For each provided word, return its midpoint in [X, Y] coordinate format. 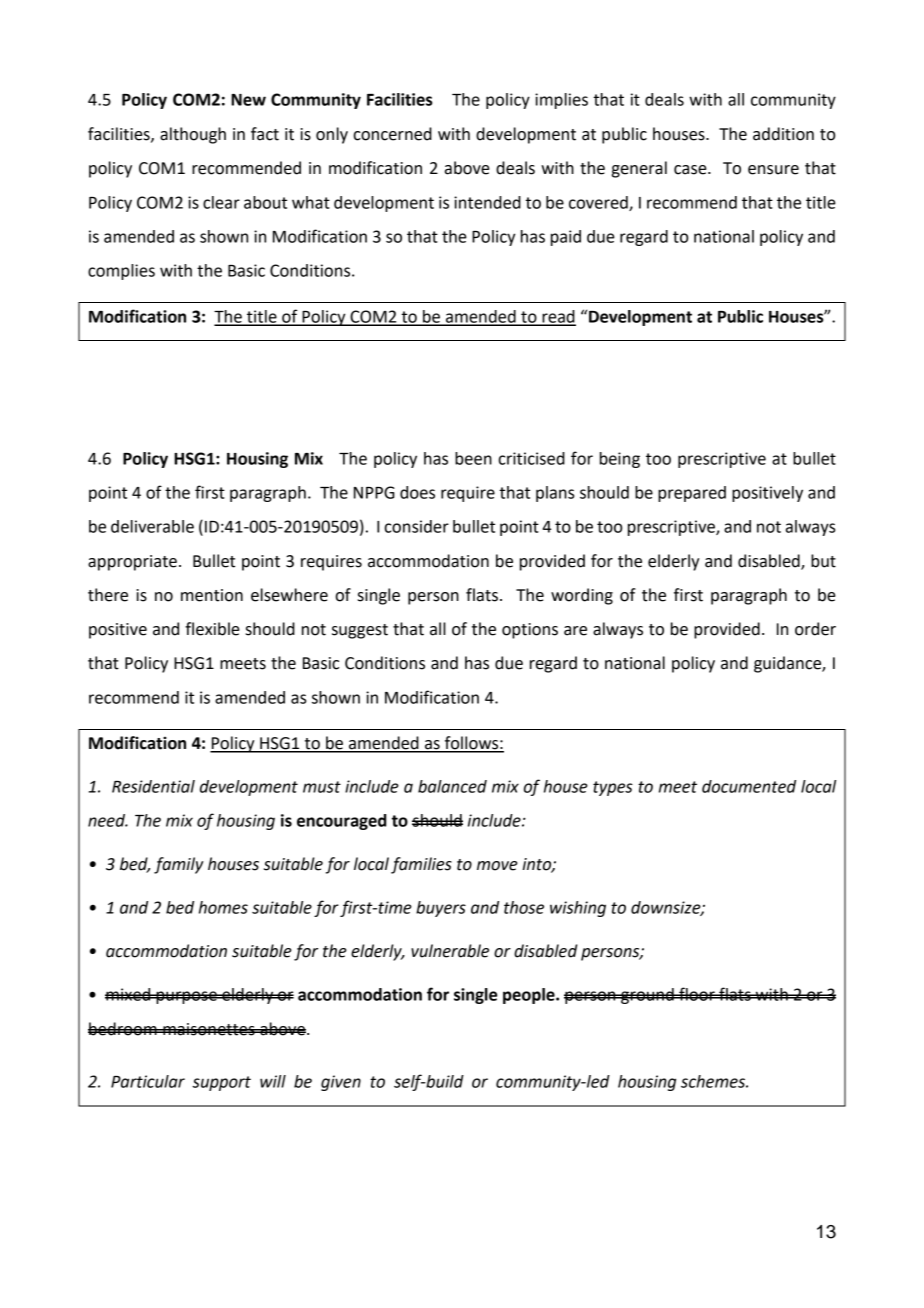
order [815, 629]
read [558, 317]
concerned [392, 134]
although [193, 135]
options [530, 631]
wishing [578, 909]
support [221, 1083]
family [179, 865]
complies [121, 272]
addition [783, 134]
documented [749, 786]
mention [212, 595]
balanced [452, 786]
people [530, 996]
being [620, 460]
